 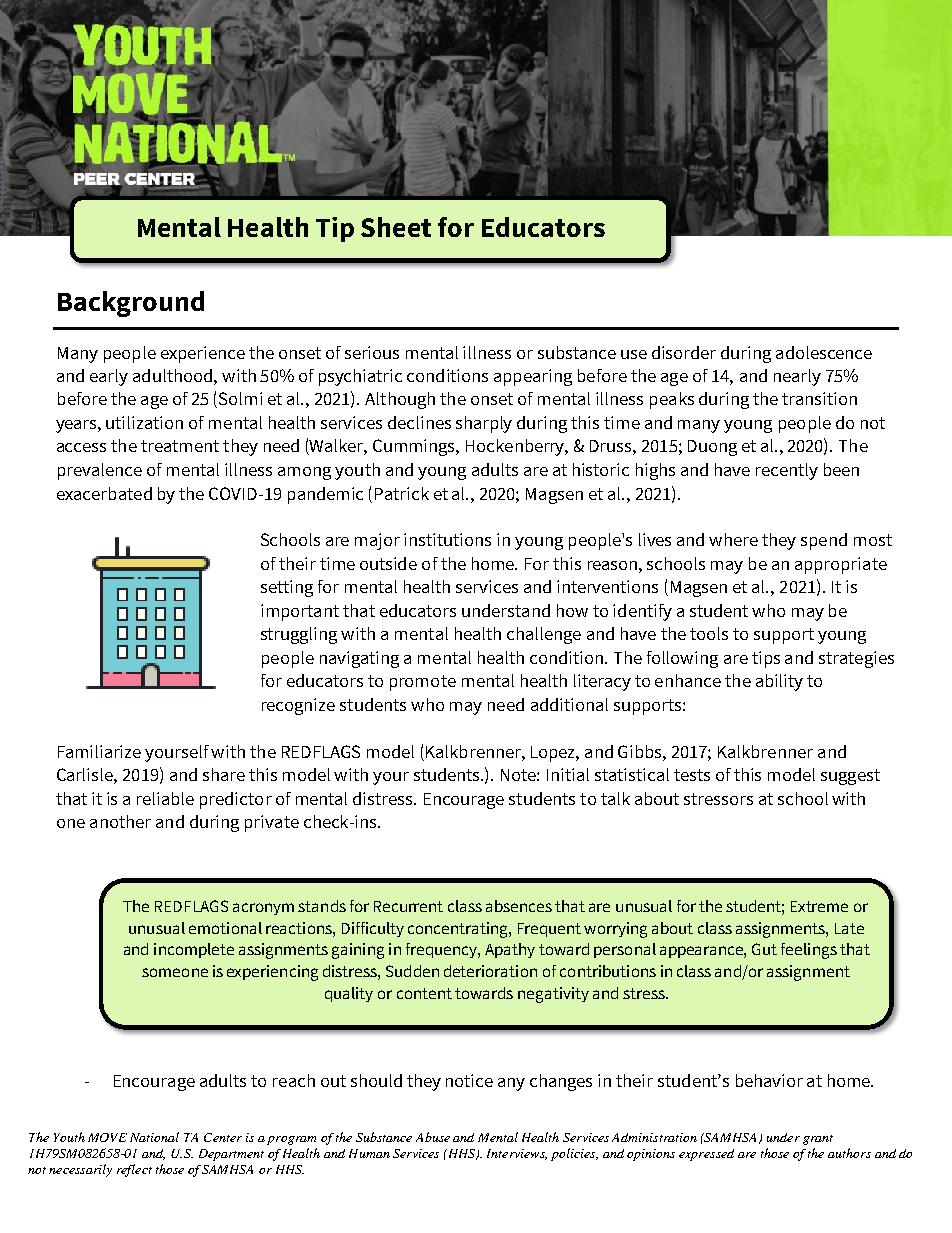 I want to click on treatment, so click(x=180, y=446).
